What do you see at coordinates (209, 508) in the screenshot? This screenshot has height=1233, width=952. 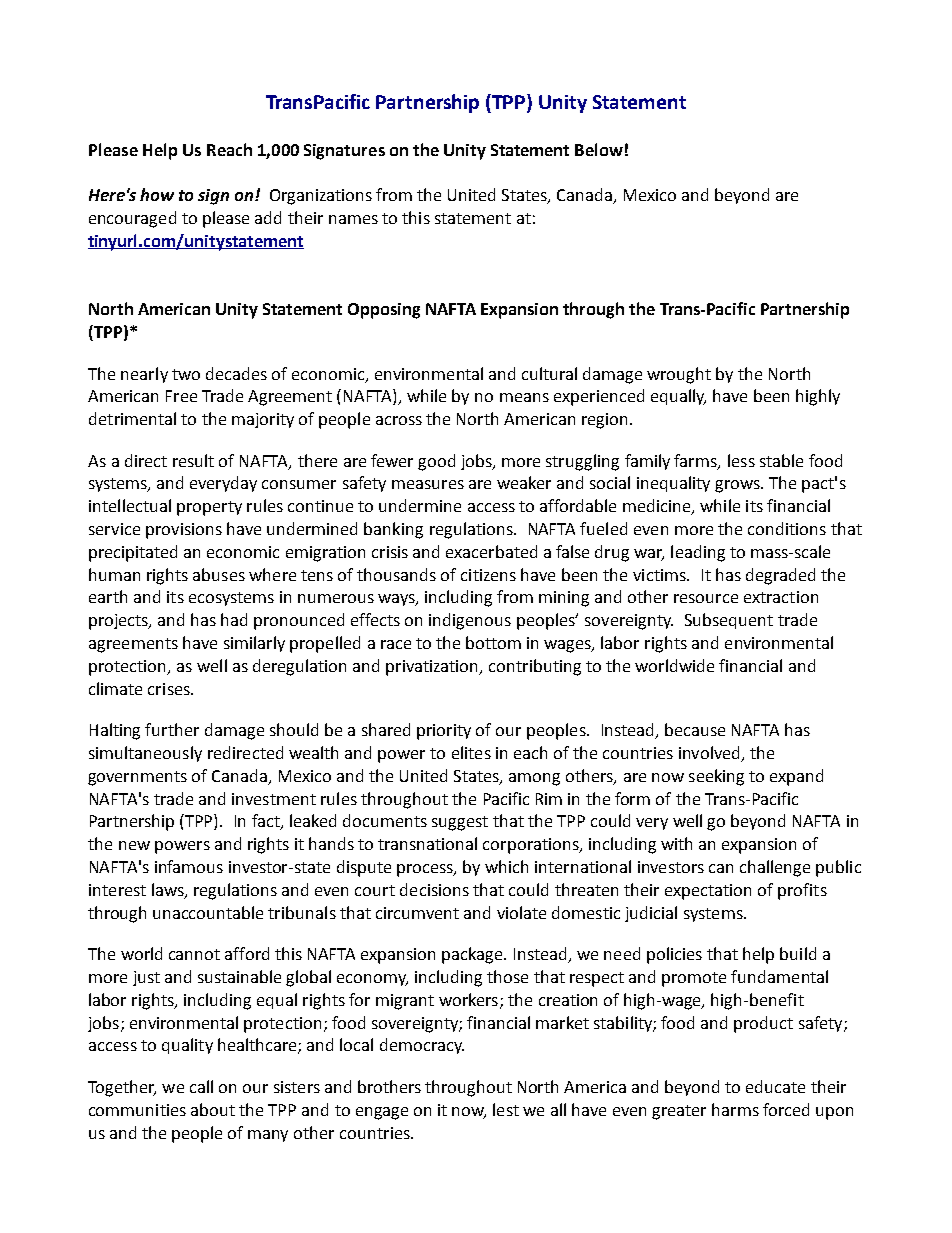 I see `property` at bounding box center [209, 508].
